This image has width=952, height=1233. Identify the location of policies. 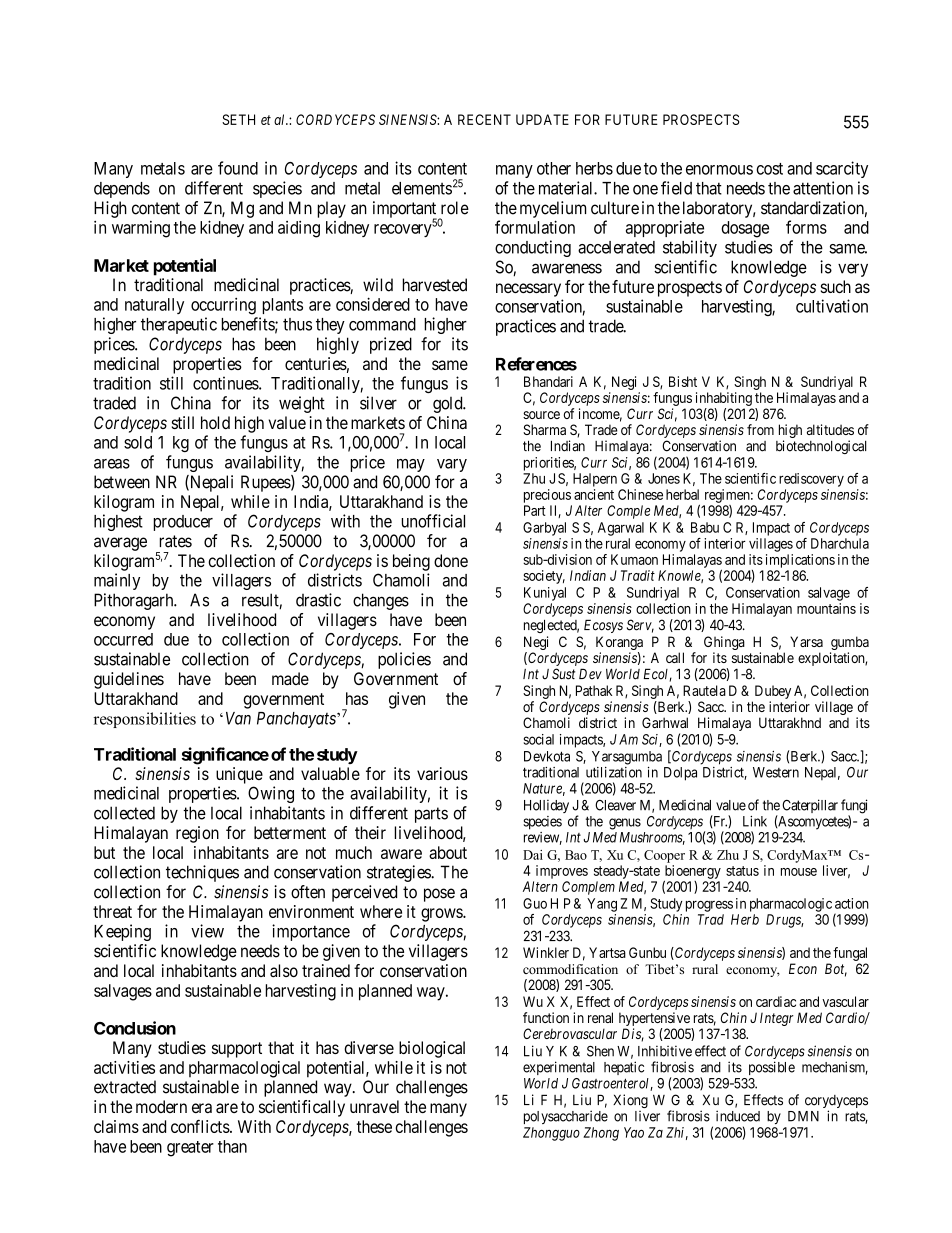
(404, 660).
